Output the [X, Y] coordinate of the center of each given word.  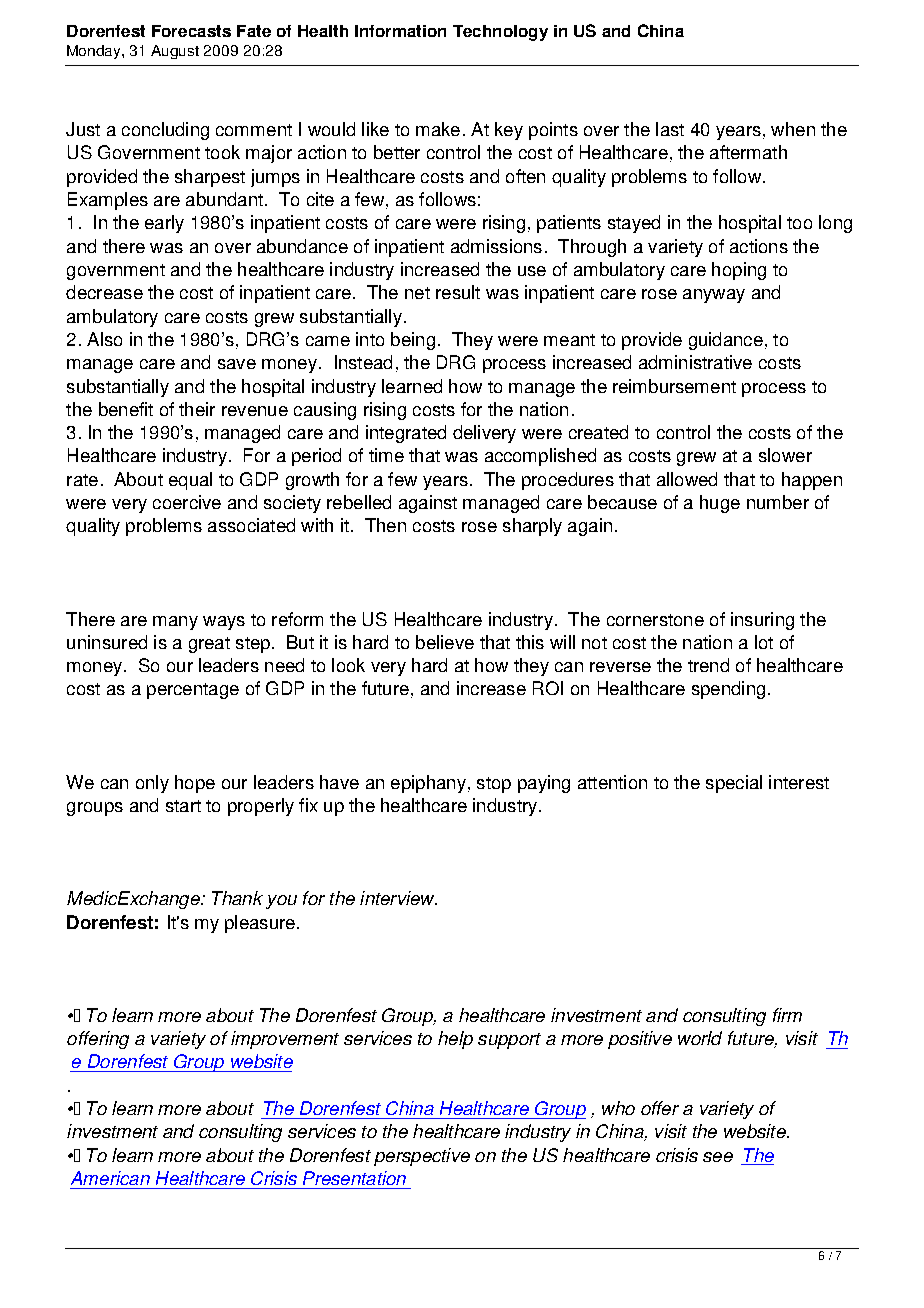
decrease [104, 292]
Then [385, 525]
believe [445, 642]
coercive [187, 502]
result [458, 292]
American [110, 1178]
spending [728, 690]
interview [398, 898]
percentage [193, 691]
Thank [237, 898]
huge [720, 504]
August [175, 52]
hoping [739, 271]
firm [787, 1015]
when [793, 129]
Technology [500, 33]
